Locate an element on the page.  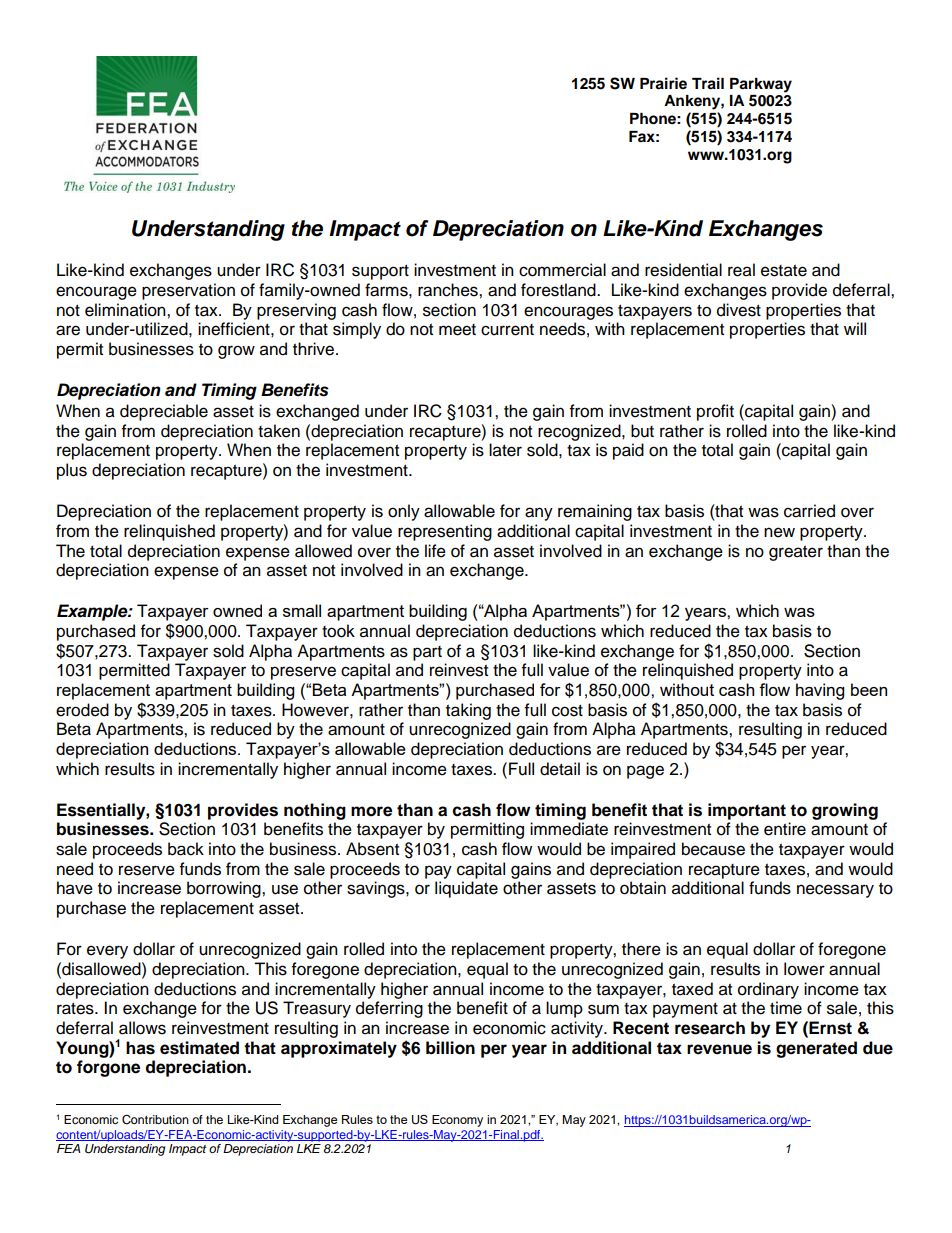
Prairie is located at coordinates (663, 83).
